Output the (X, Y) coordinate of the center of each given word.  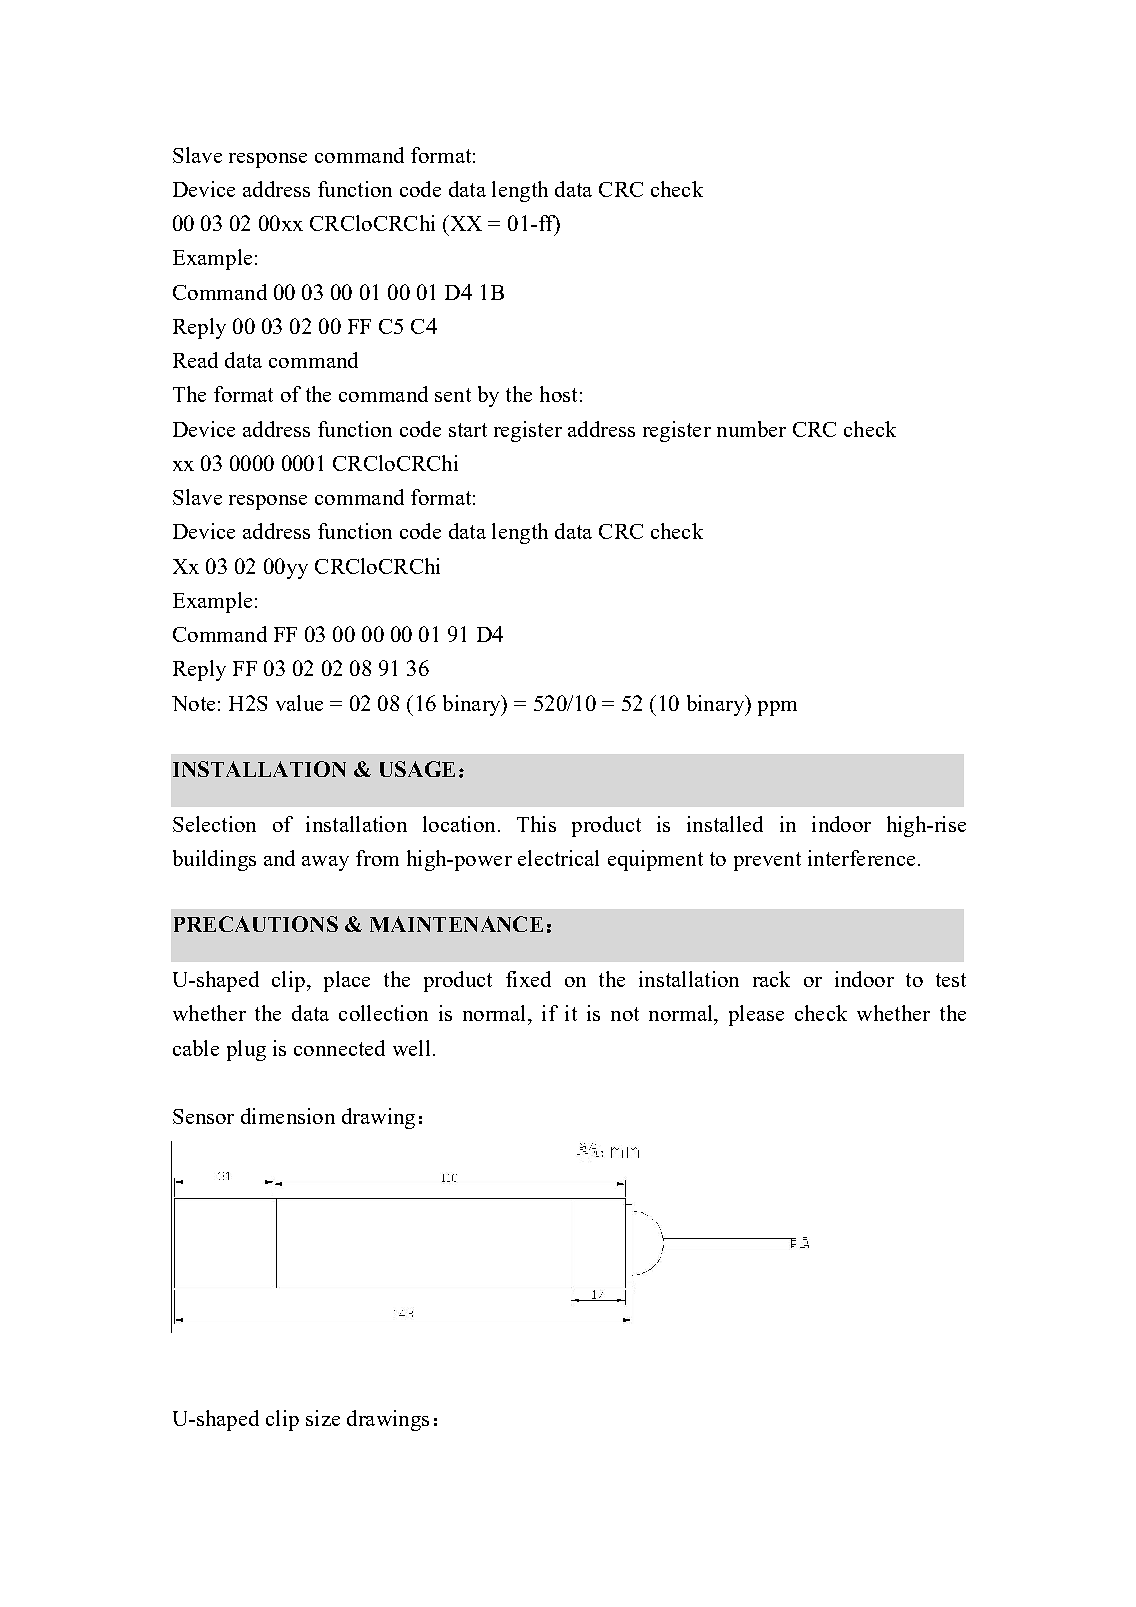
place (347, 981)
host (558, 394)
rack (771, 979)
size (323, 1418)
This (536, 824)
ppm (777, 708)
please (756, 1015)
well (411, 1048)
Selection (214, 824)
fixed (528, 979)
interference (861, 858)
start (468, 430)
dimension (288, 1116)
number (751, 429)
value (299, 703)
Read (195, 360)
